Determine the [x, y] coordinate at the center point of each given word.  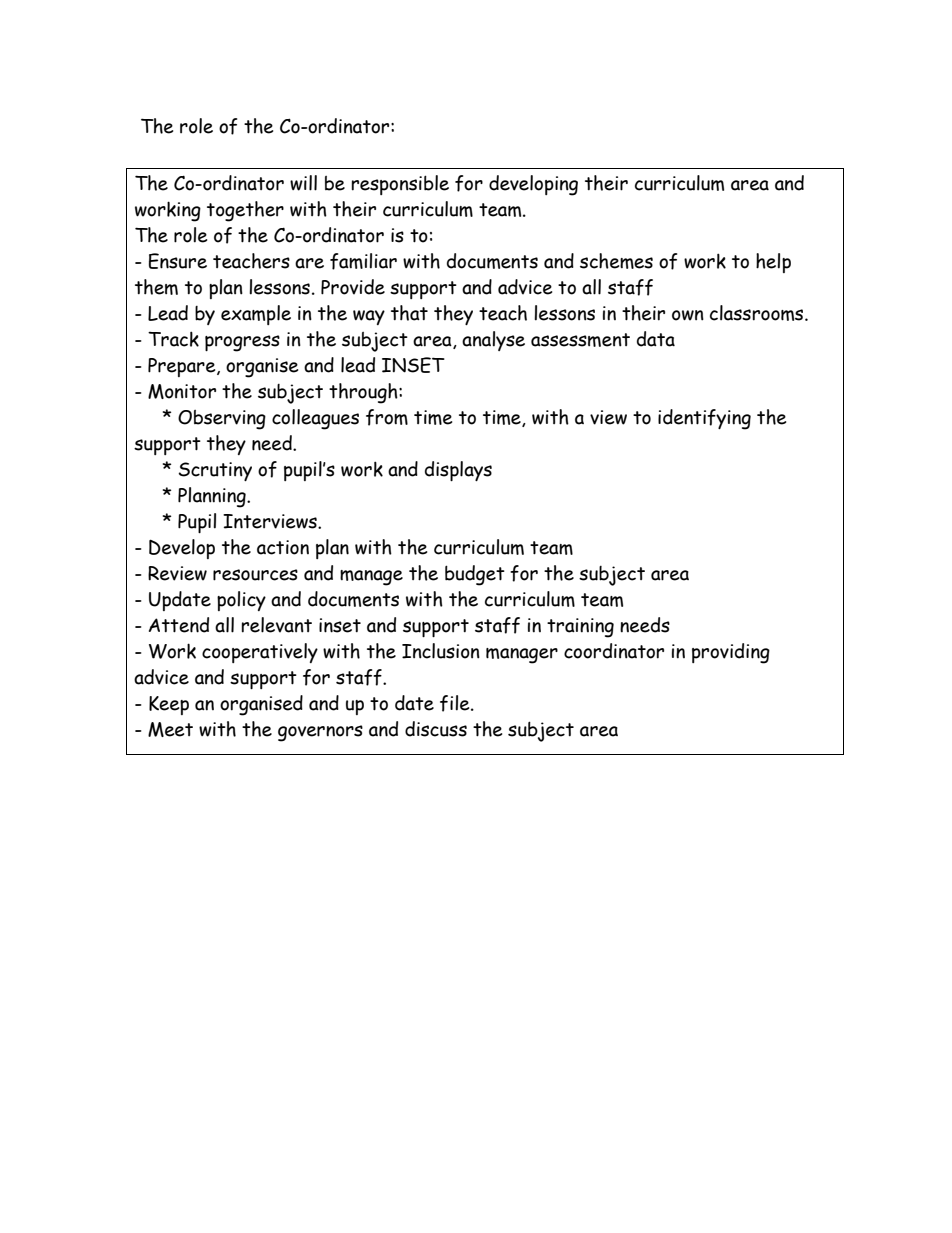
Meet [170, 729]
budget [475, 575]
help [773, 263]
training [580, 628]
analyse [493, 341]
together [245, 211]
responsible [400, 185]
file [456, 703]
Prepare [183, 367]
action [283, 547]
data [656, 339]
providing [731, 653]
